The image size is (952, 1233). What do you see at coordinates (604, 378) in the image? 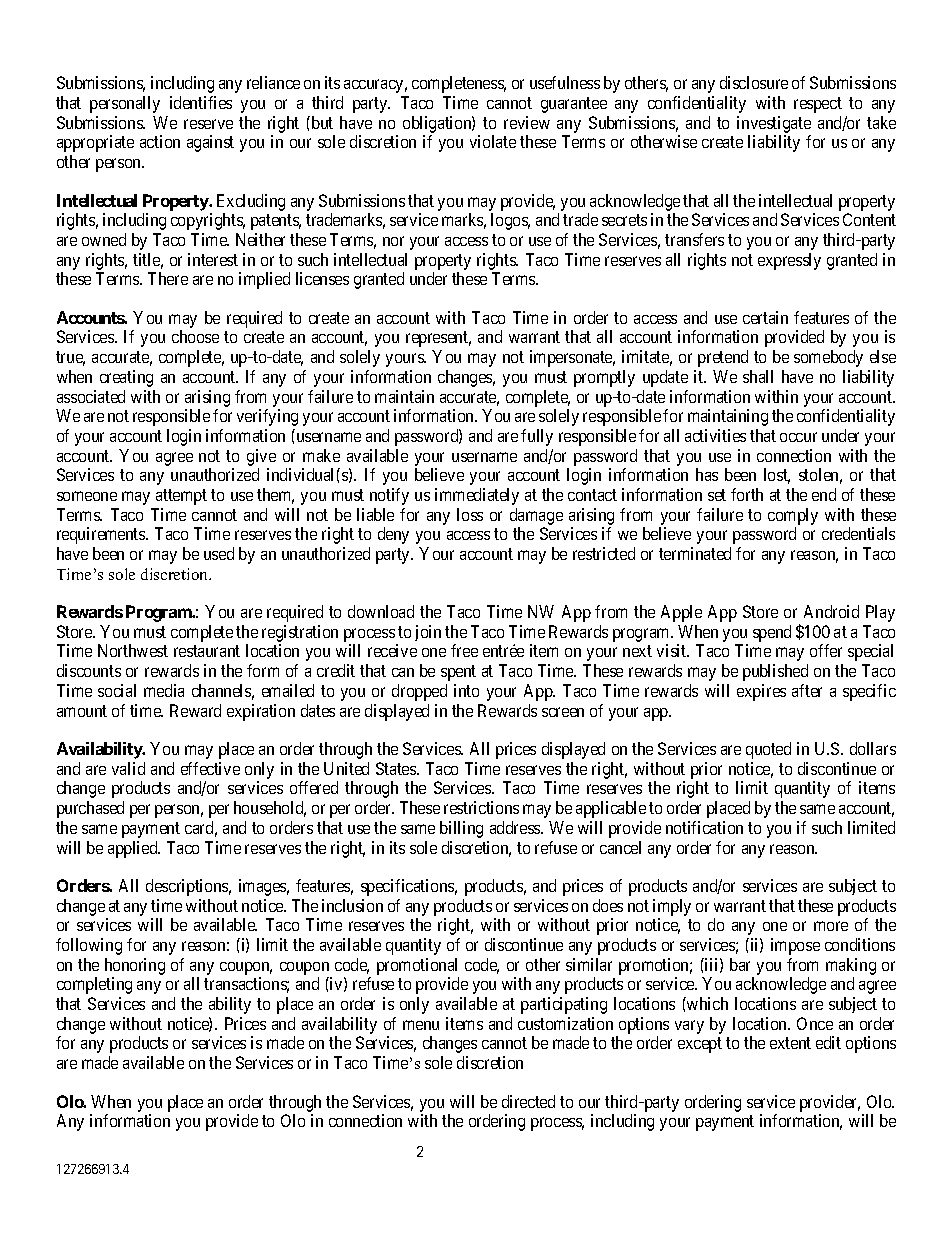
I see `promptly` at bounding box center [604, 378].
